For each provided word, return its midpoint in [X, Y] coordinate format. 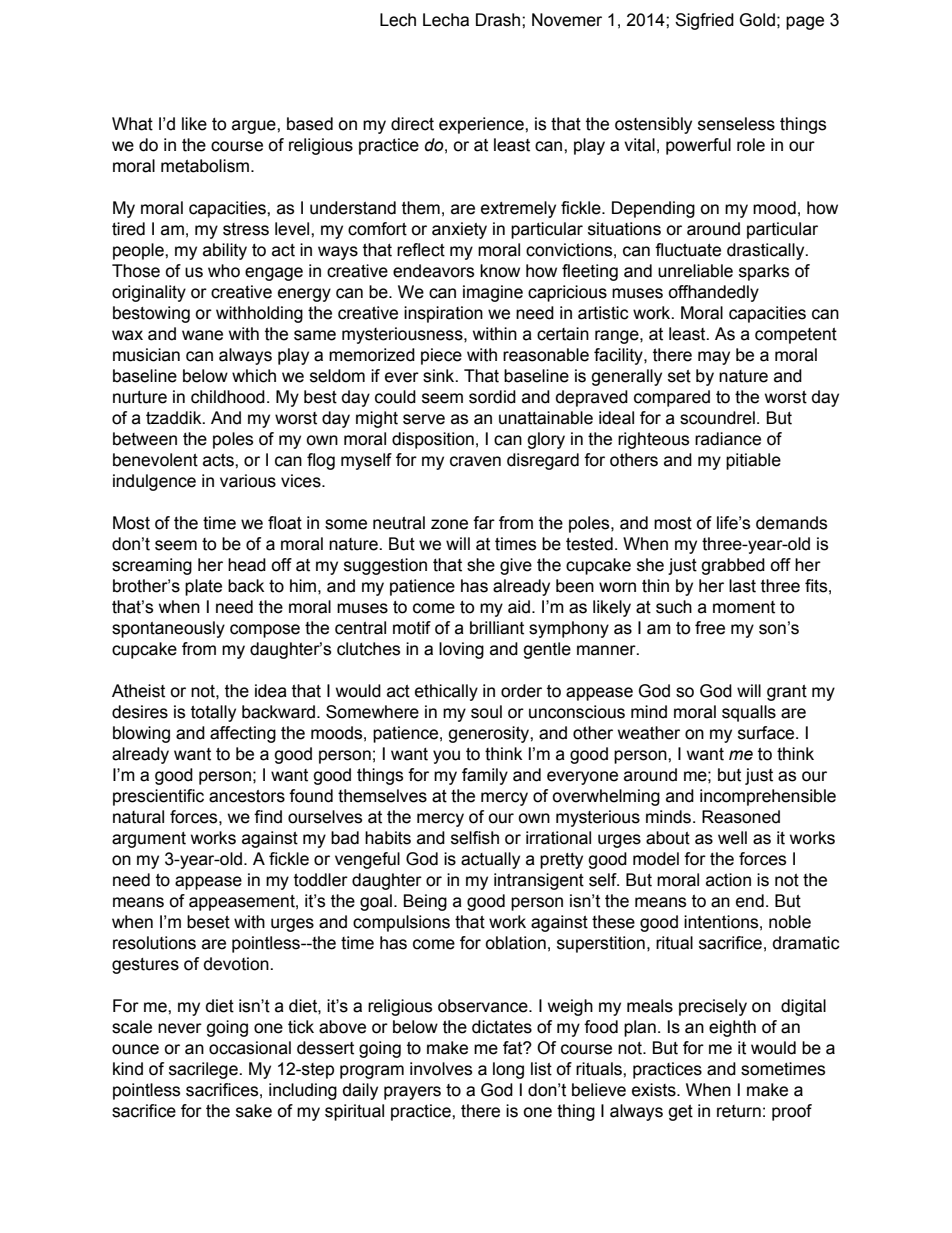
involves [441, 1069]
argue [255, 127]
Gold [757, 20]
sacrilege [204, 1070]
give [516, 566]
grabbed [733, 566]
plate [203, 587]
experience [482, 125]
